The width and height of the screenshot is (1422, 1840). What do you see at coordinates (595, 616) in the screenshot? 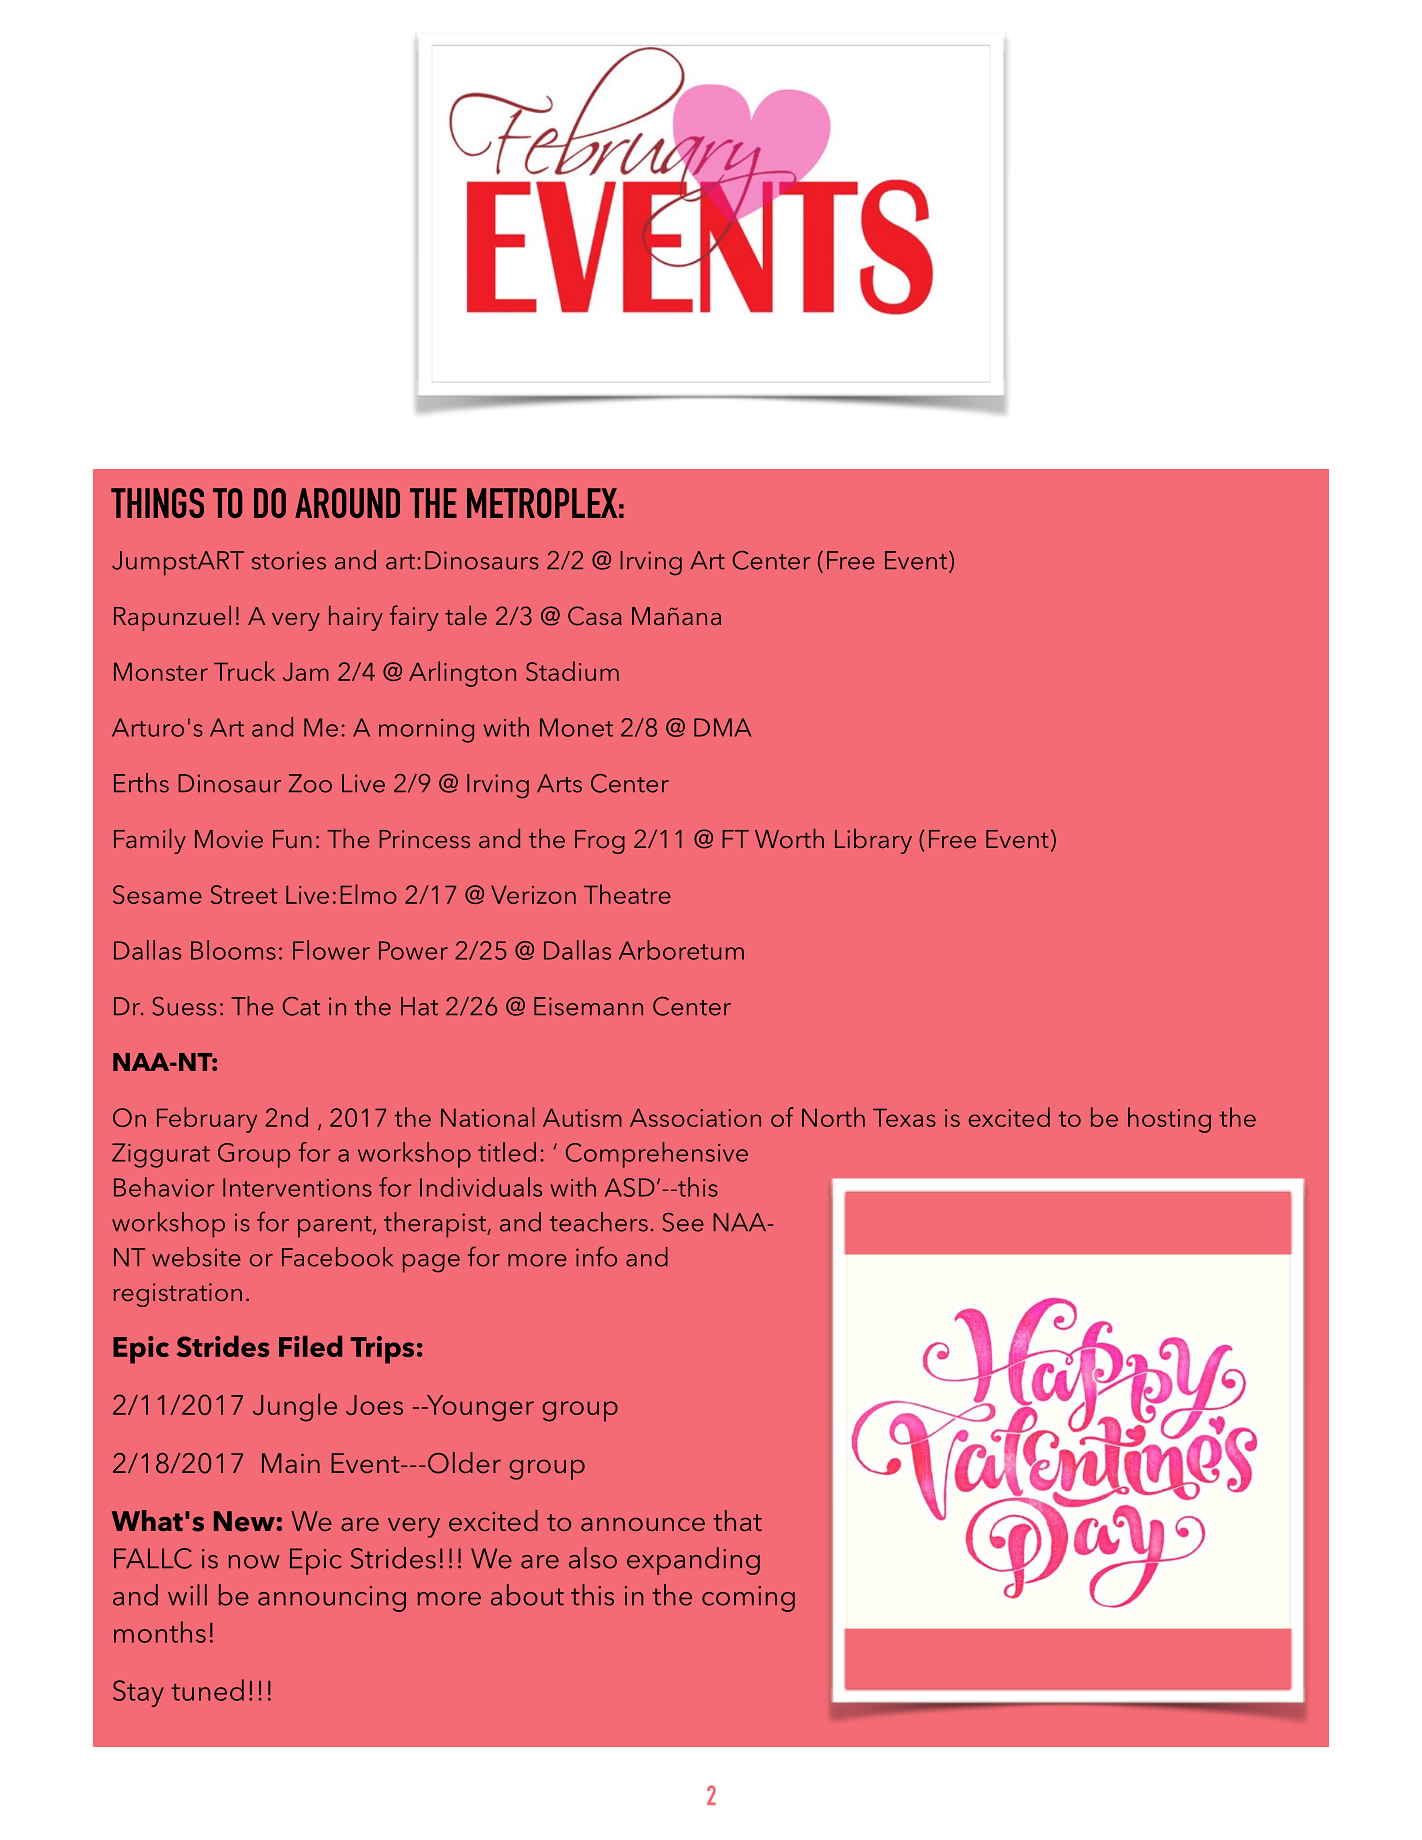
I see `Casa` at bounding box center [595, 616].
